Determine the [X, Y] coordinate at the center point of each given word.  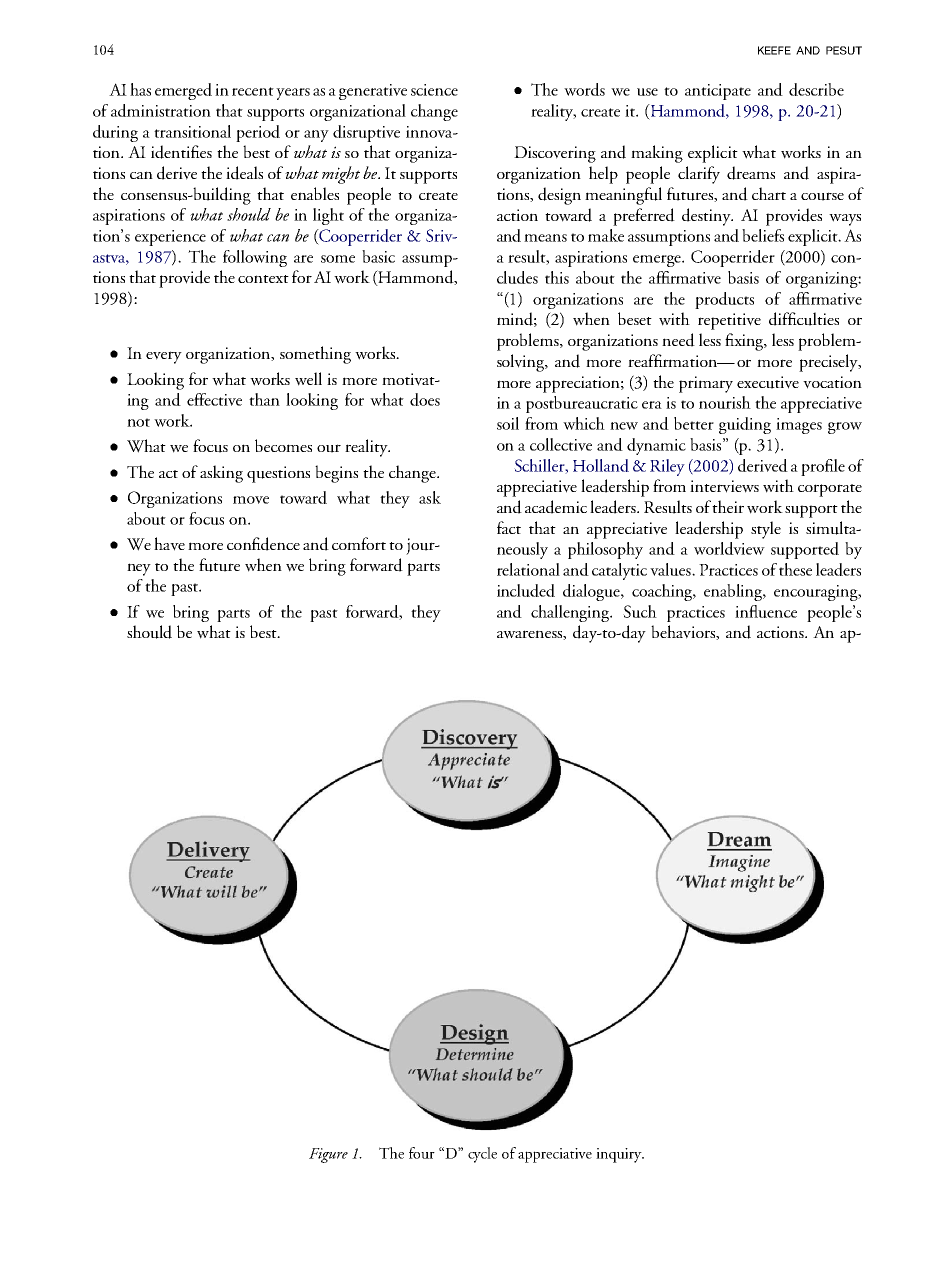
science [434, 90]
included [526, 590]
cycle [482, 1155]
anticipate [718, 92]
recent [253, 91]
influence [766, 611]
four [422, 1153]
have [169, 544]
